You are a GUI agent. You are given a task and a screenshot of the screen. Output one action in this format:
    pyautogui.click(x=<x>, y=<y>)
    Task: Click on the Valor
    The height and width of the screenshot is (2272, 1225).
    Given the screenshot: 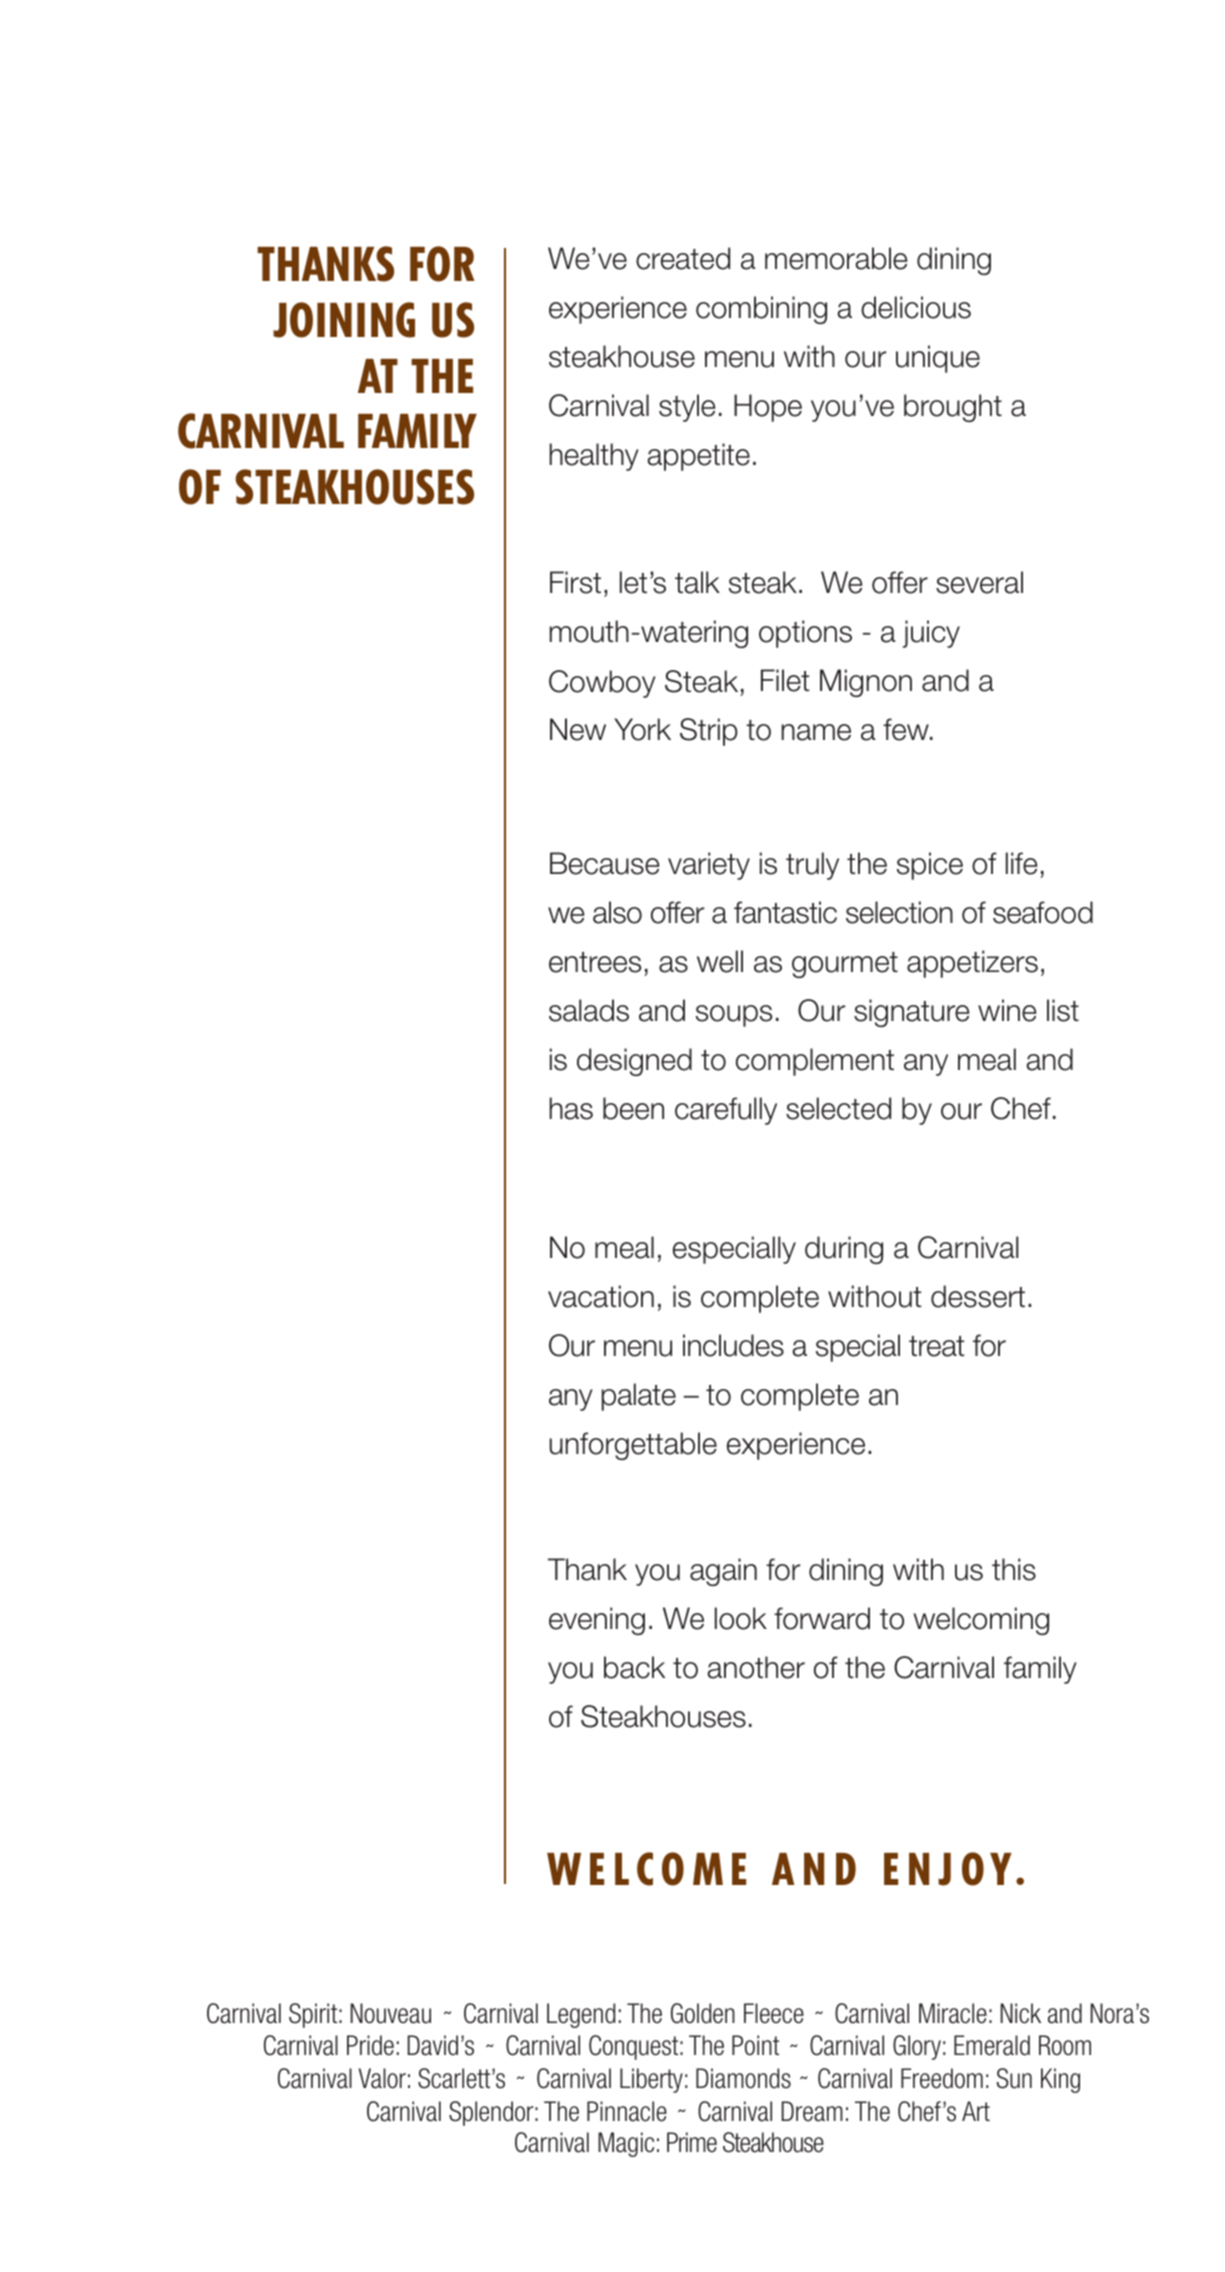 What is the action you would take?
    pyautogui.click(x=382, y=2078)
